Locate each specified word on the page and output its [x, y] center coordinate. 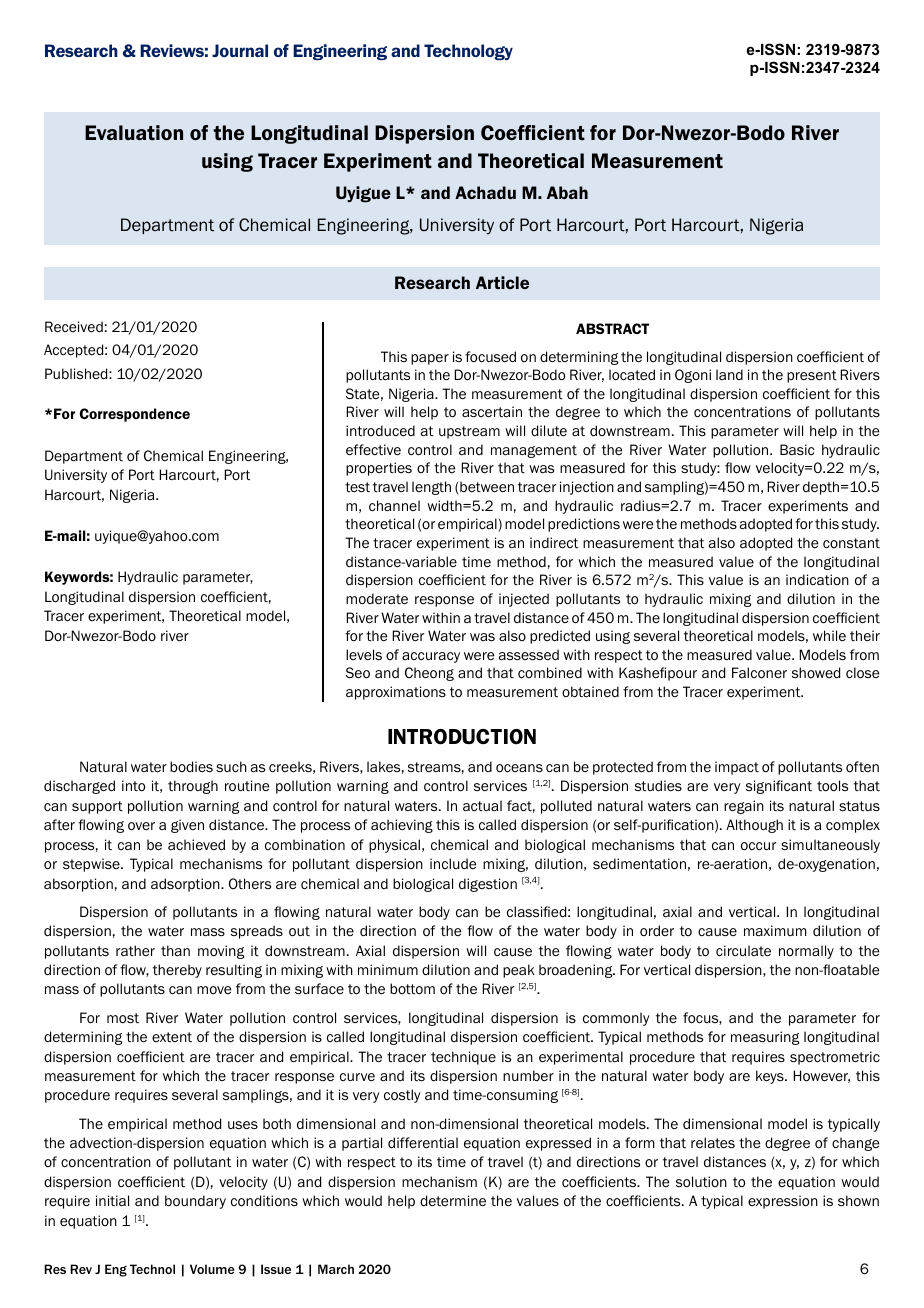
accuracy [431, 657]
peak [519, 971]
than [175, 950]
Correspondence [135, 415]
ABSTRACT [612, 328]
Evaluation [134, 133]
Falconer [759, 673]
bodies [191, 766]
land [729, 374]
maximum [775, 930]
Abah [567, 192]
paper [430, 359]
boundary [195, 1202]
